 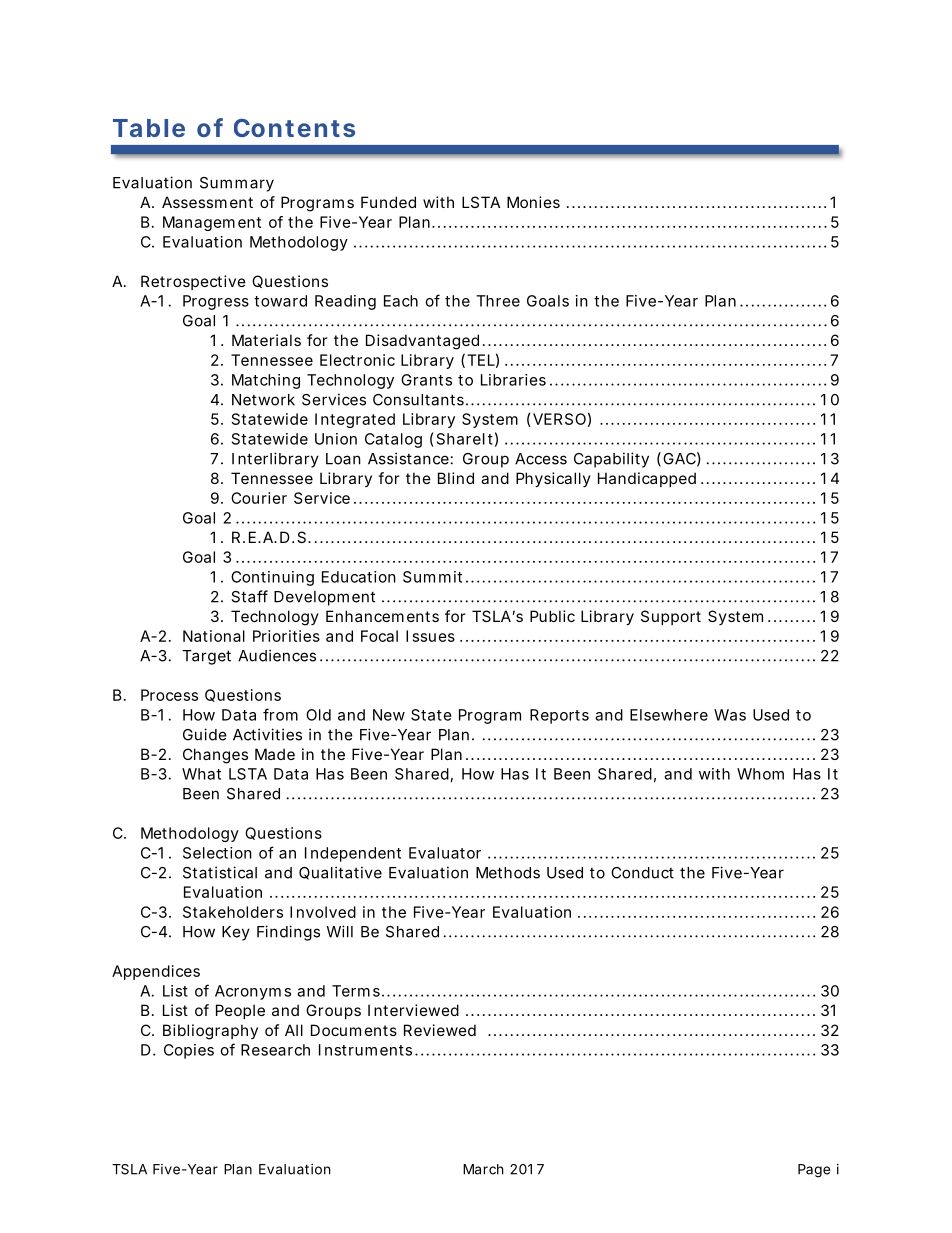 I want to click on National, so click(x=214, y=636).
